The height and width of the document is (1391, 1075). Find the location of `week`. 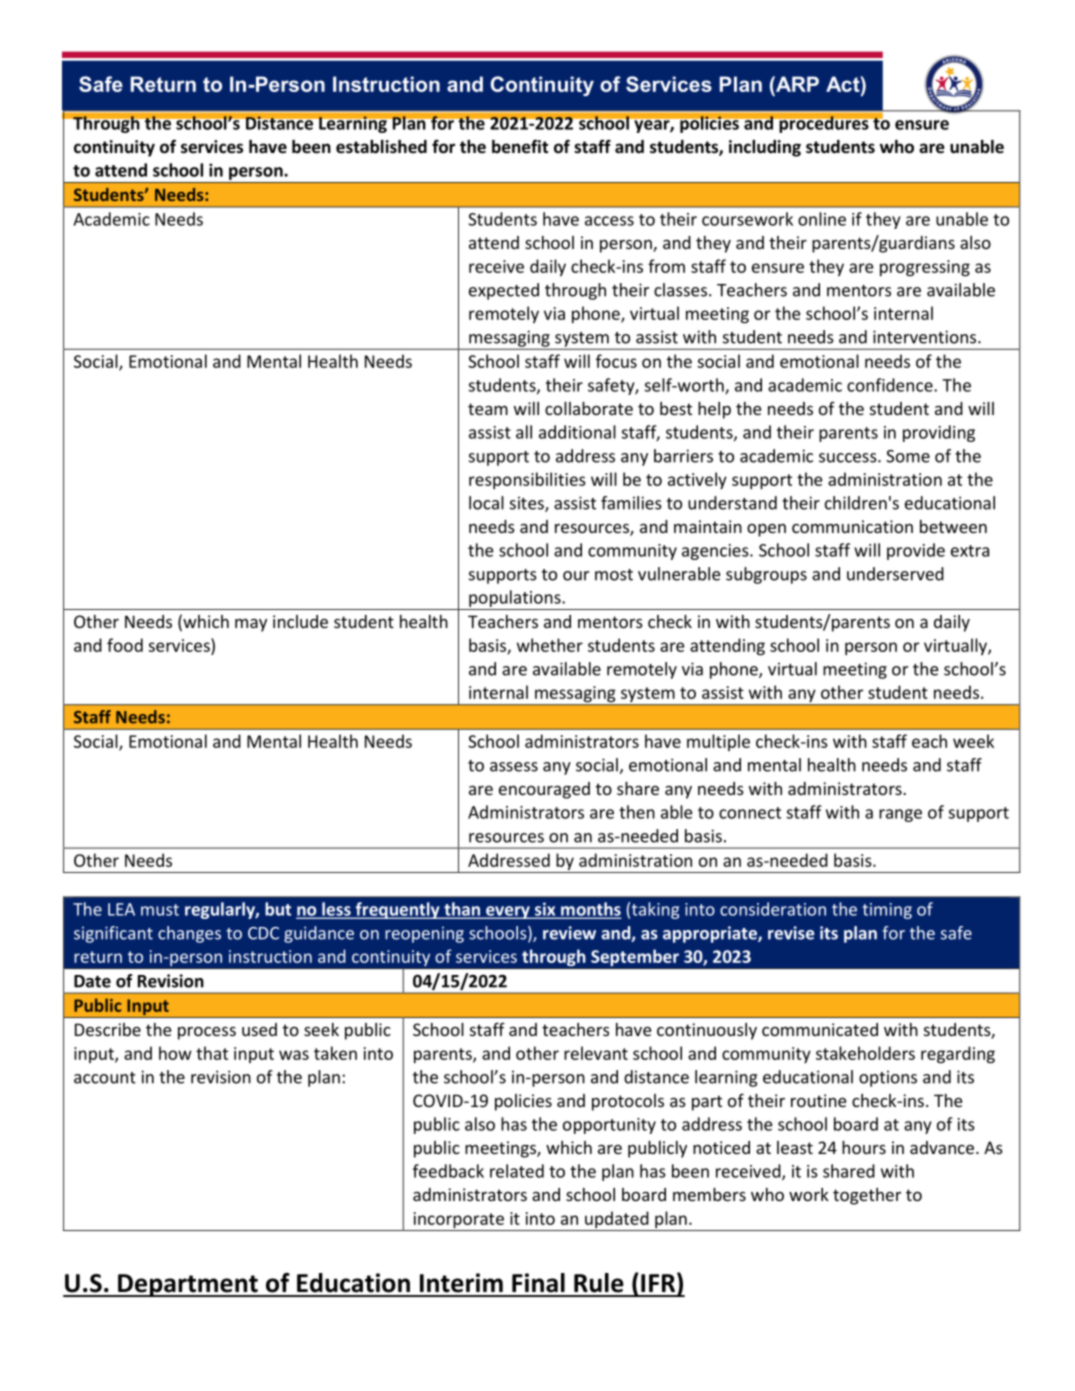

week is located at coordinates (973, 741).
